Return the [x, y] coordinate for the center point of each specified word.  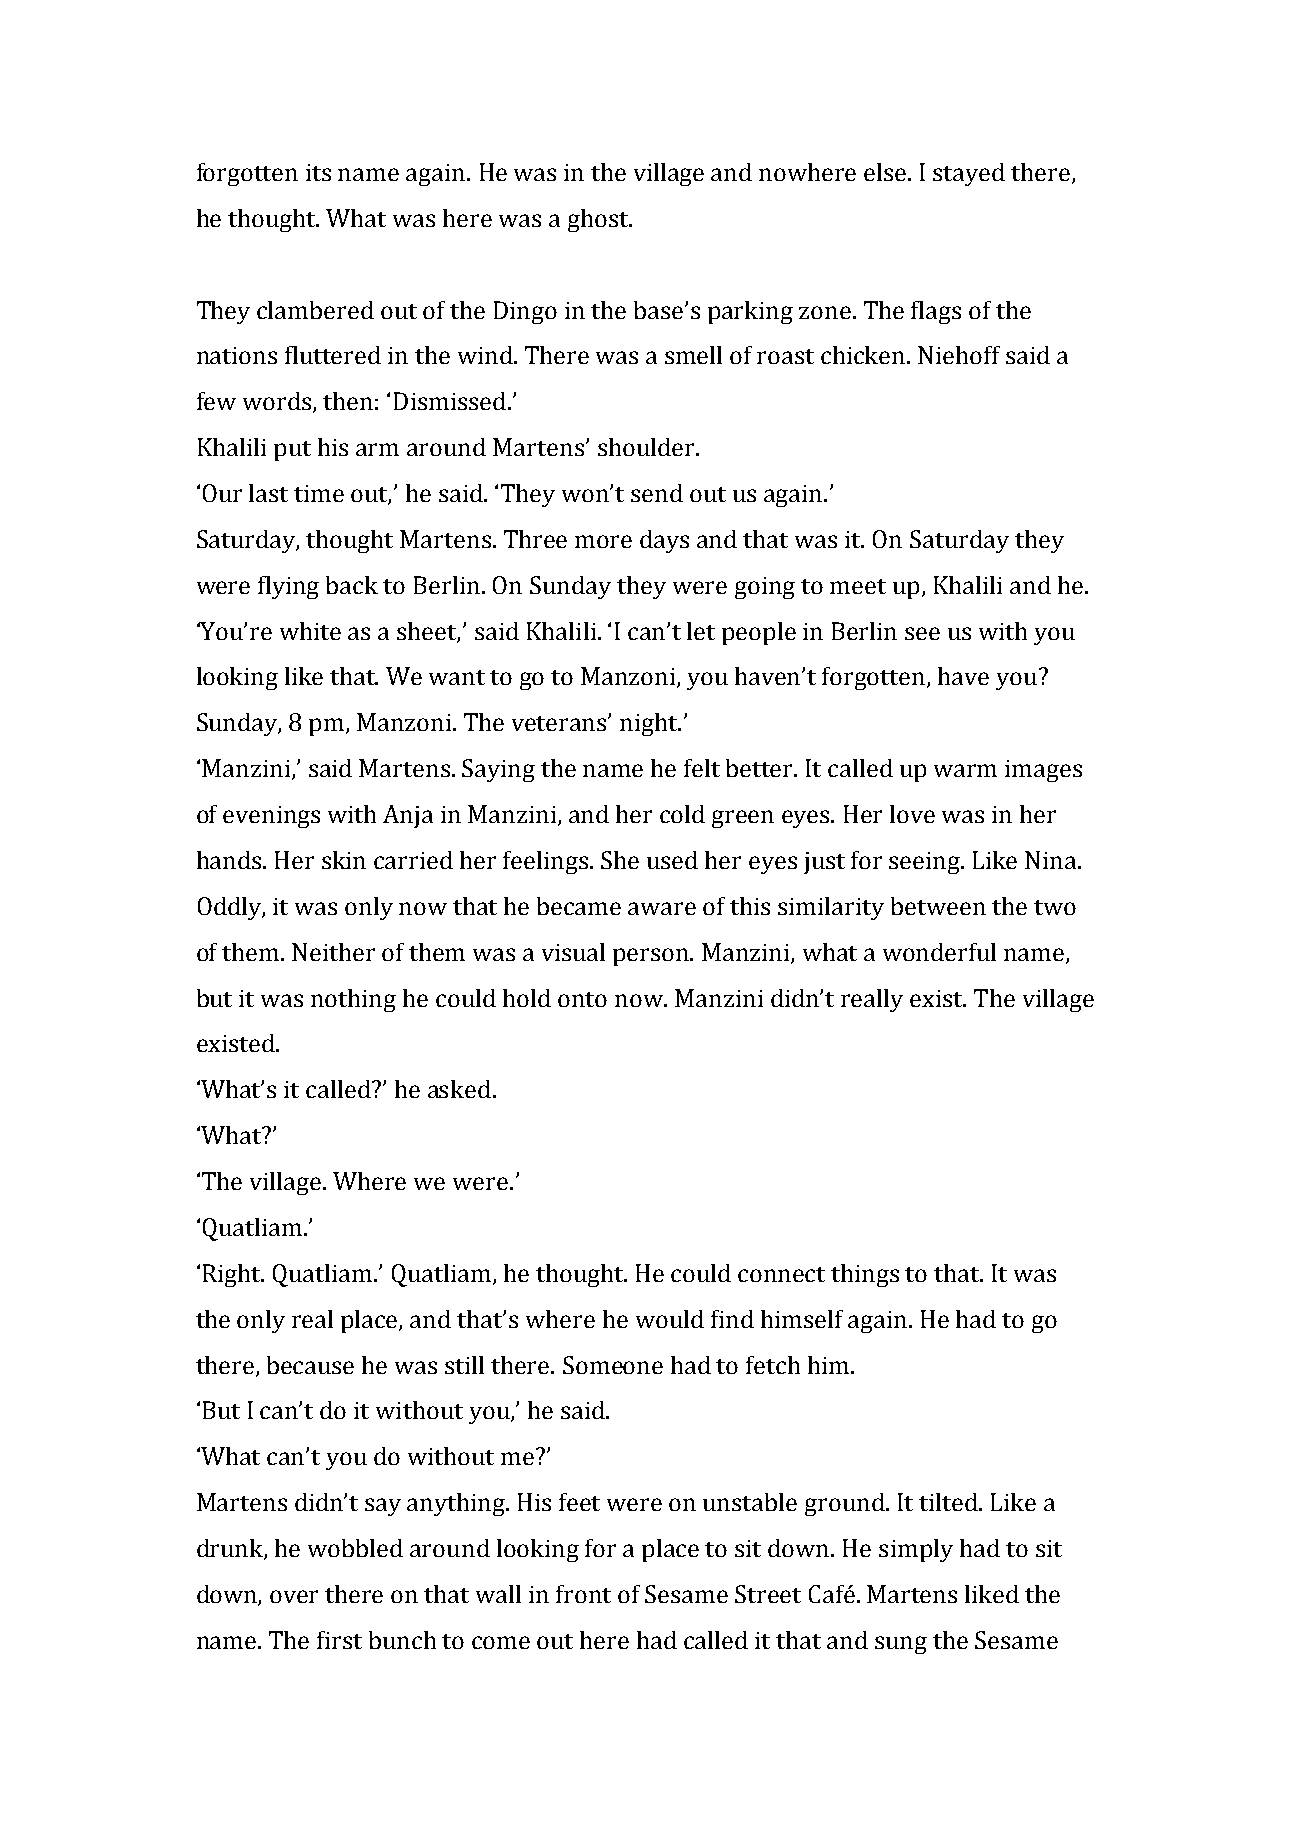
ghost [599, 220]
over [294, 1596]
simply [916, 1550]
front [583, 1594]
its [318, 172]
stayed [969, 174]
